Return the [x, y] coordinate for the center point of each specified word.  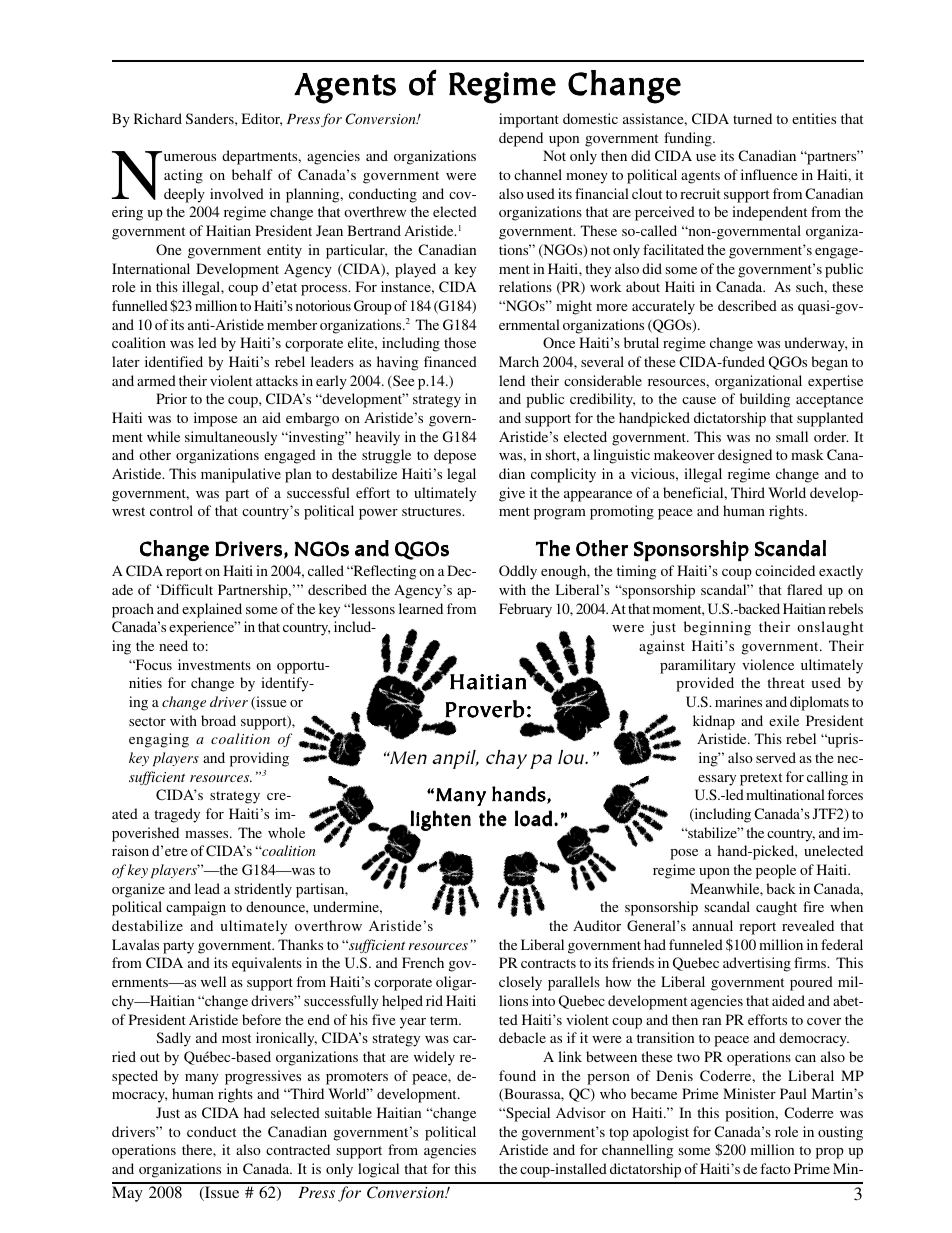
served [776, 757]
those [460, 342]
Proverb [484, 709]
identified [174, 361]
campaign [196, 908]
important [529, 120]
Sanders [211, 118]
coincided [785, 570]
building [765, 400]
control [171, 510]
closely [520, 983]
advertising [757, 964]
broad [218, 720]
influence [769, 174]
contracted [298, 1149]
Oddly [518, 572]
